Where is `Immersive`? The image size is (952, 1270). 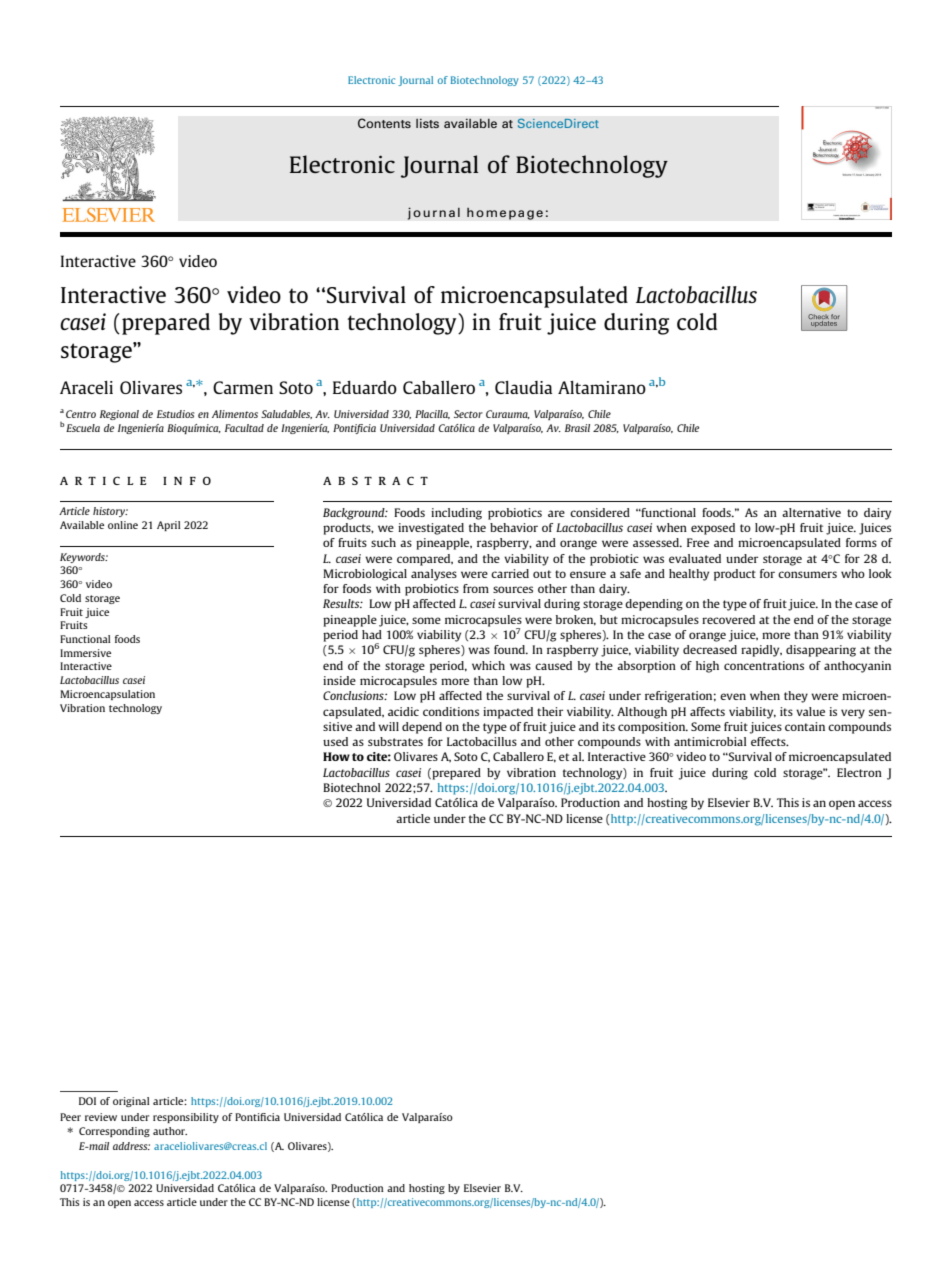
Immersive is located at coordinates (85, 653).
